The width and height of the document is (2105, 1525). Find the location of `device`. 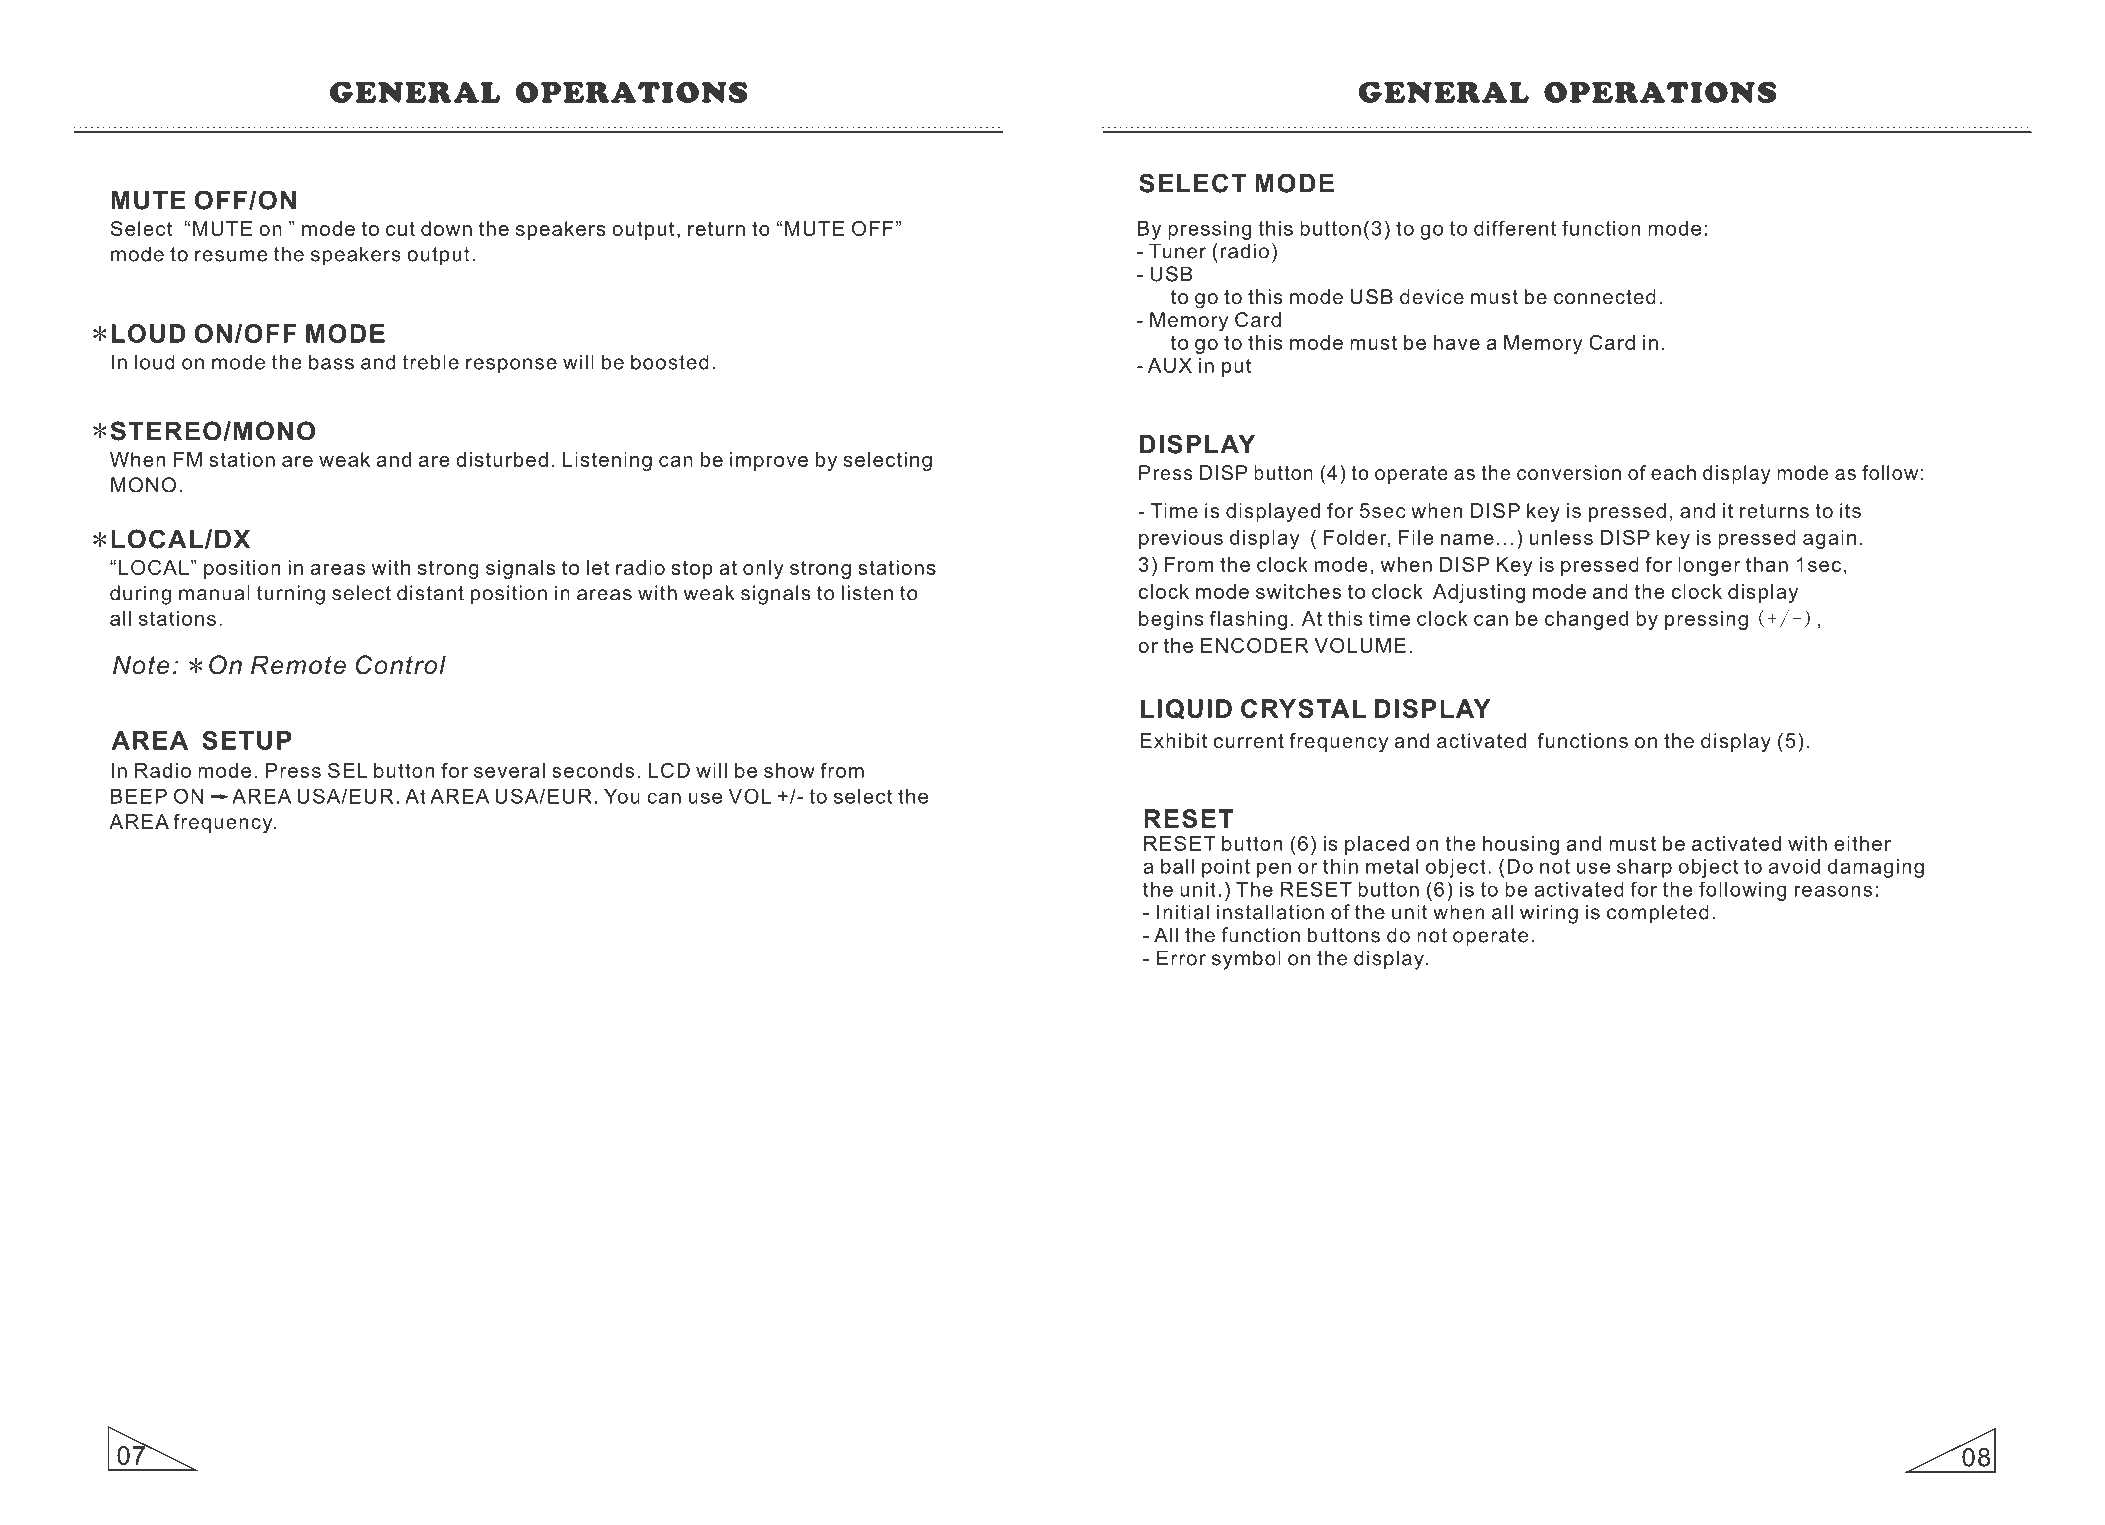

device is located at coordinates (1432, 296).
